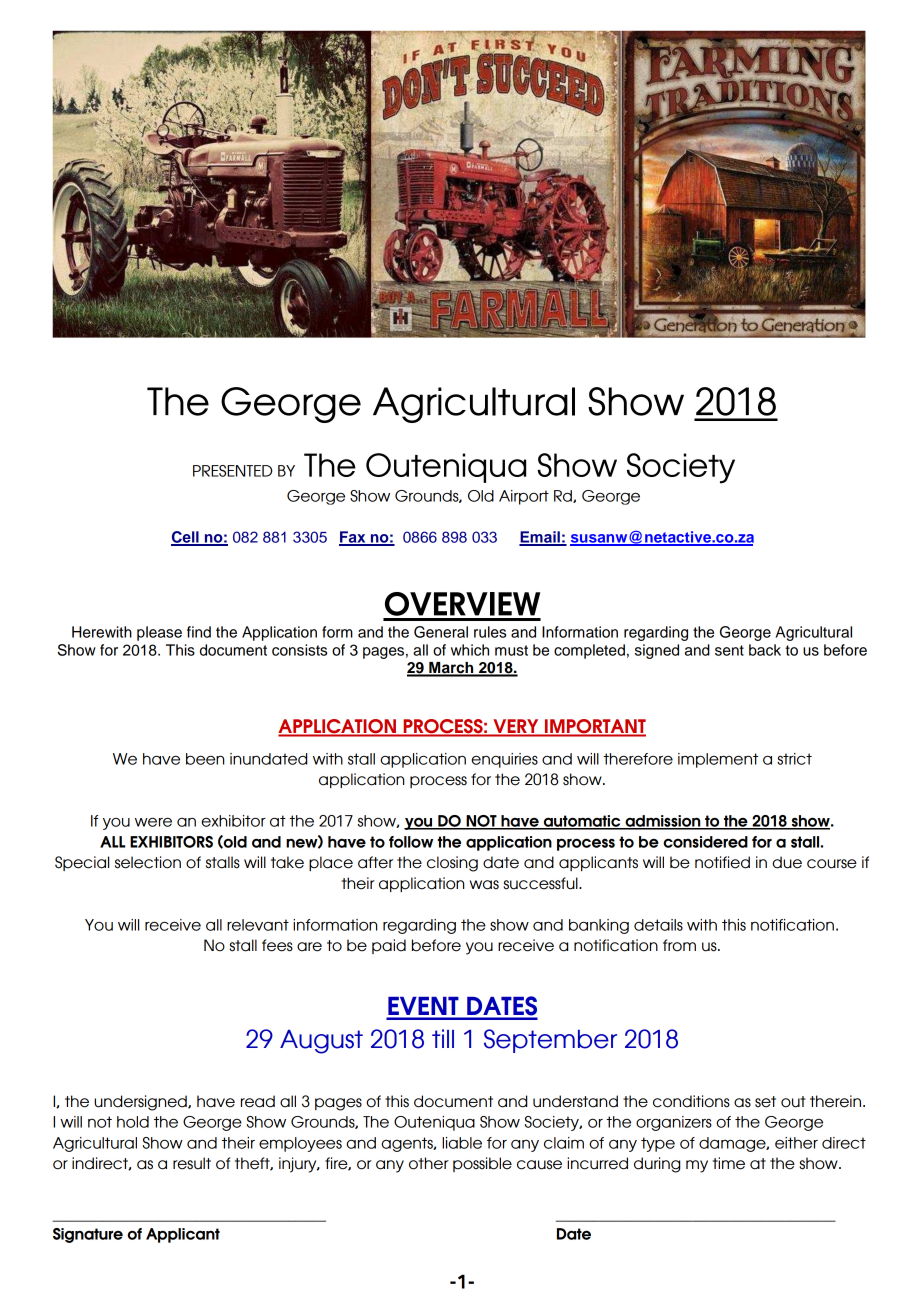 This page has height=1308, width=924. Describe the element at coordinates (722, 862) in the page. I see `notified` at that location.
